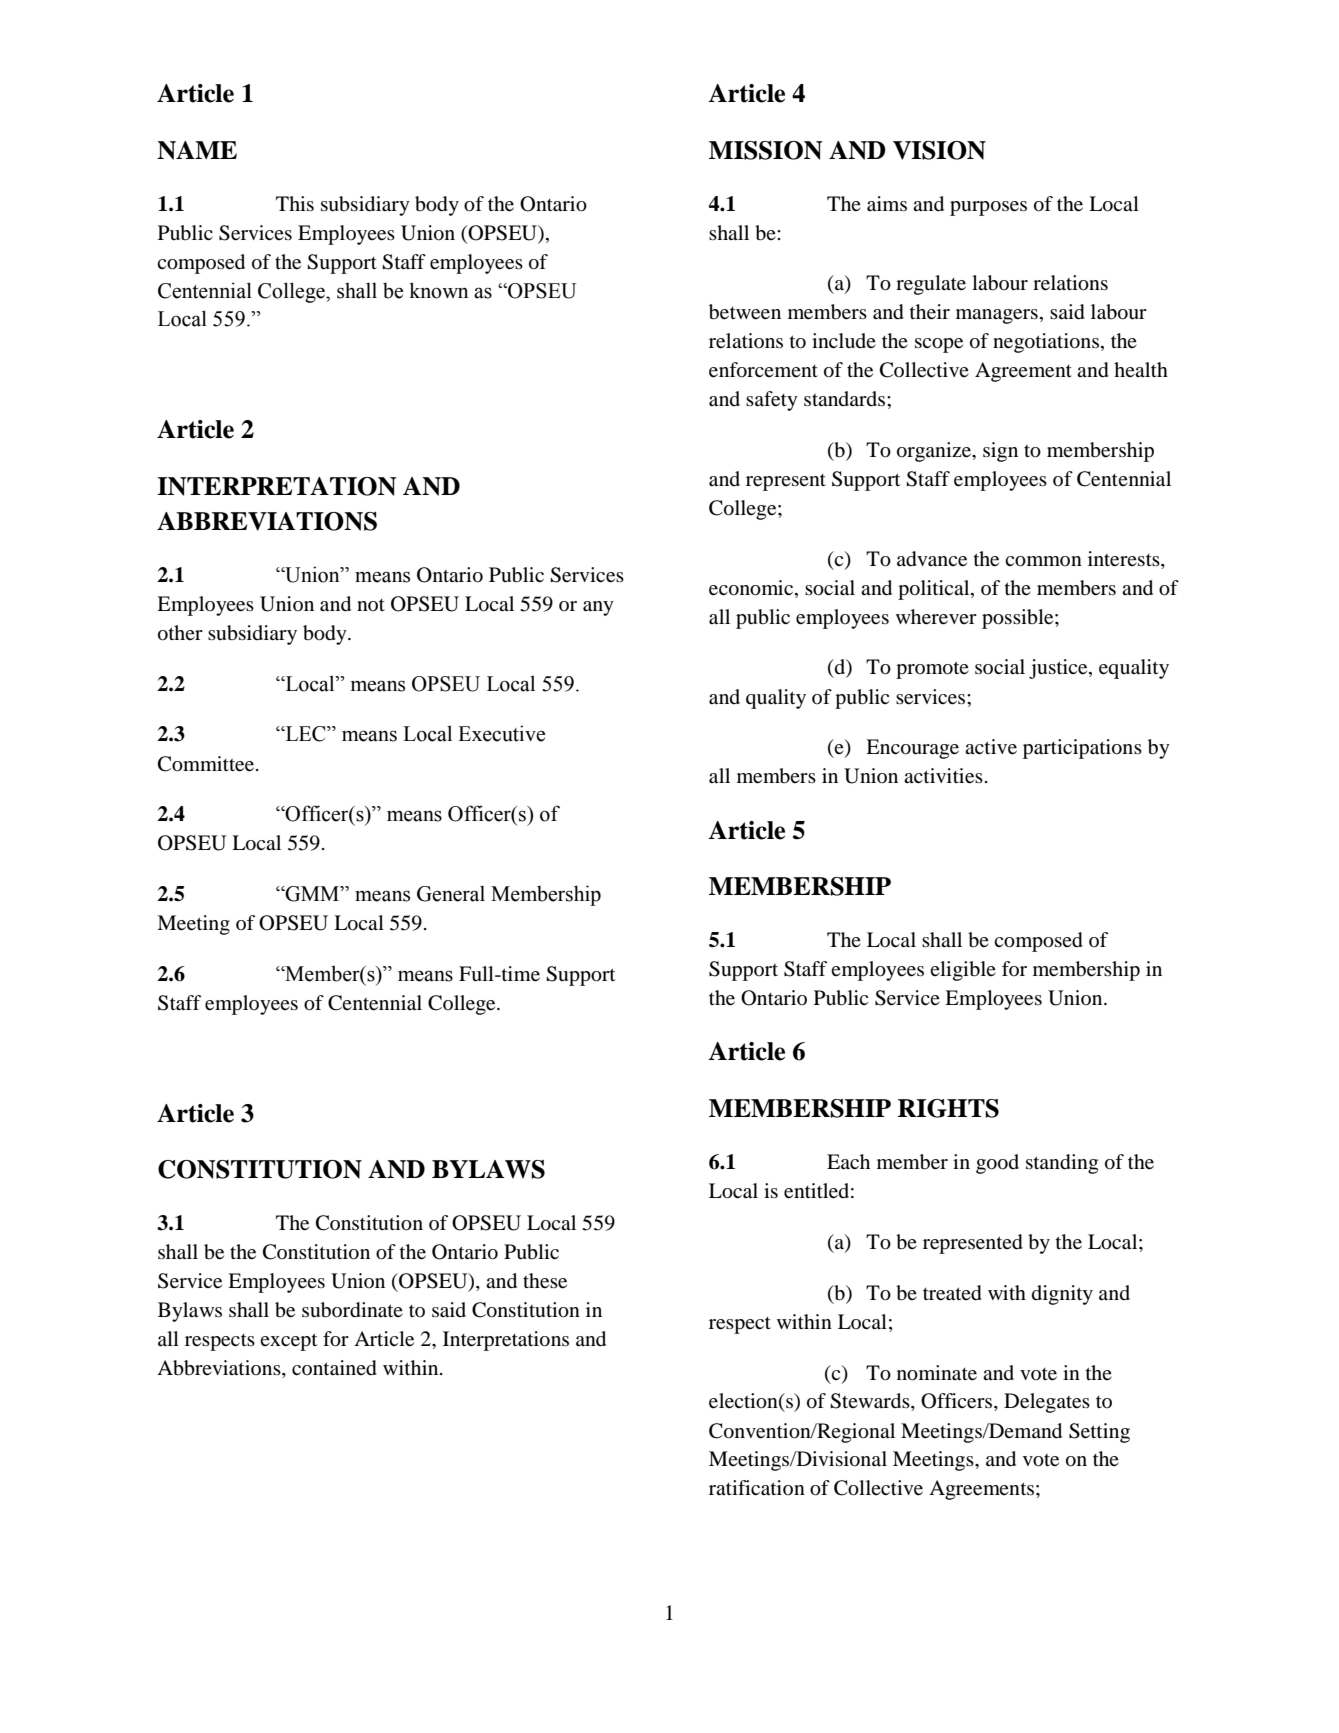 The height and width of the screenshot is (1733, 1339). Describe the element at coordinates (352, 1310) in the screenshot. I see `subordinate` at that location.
